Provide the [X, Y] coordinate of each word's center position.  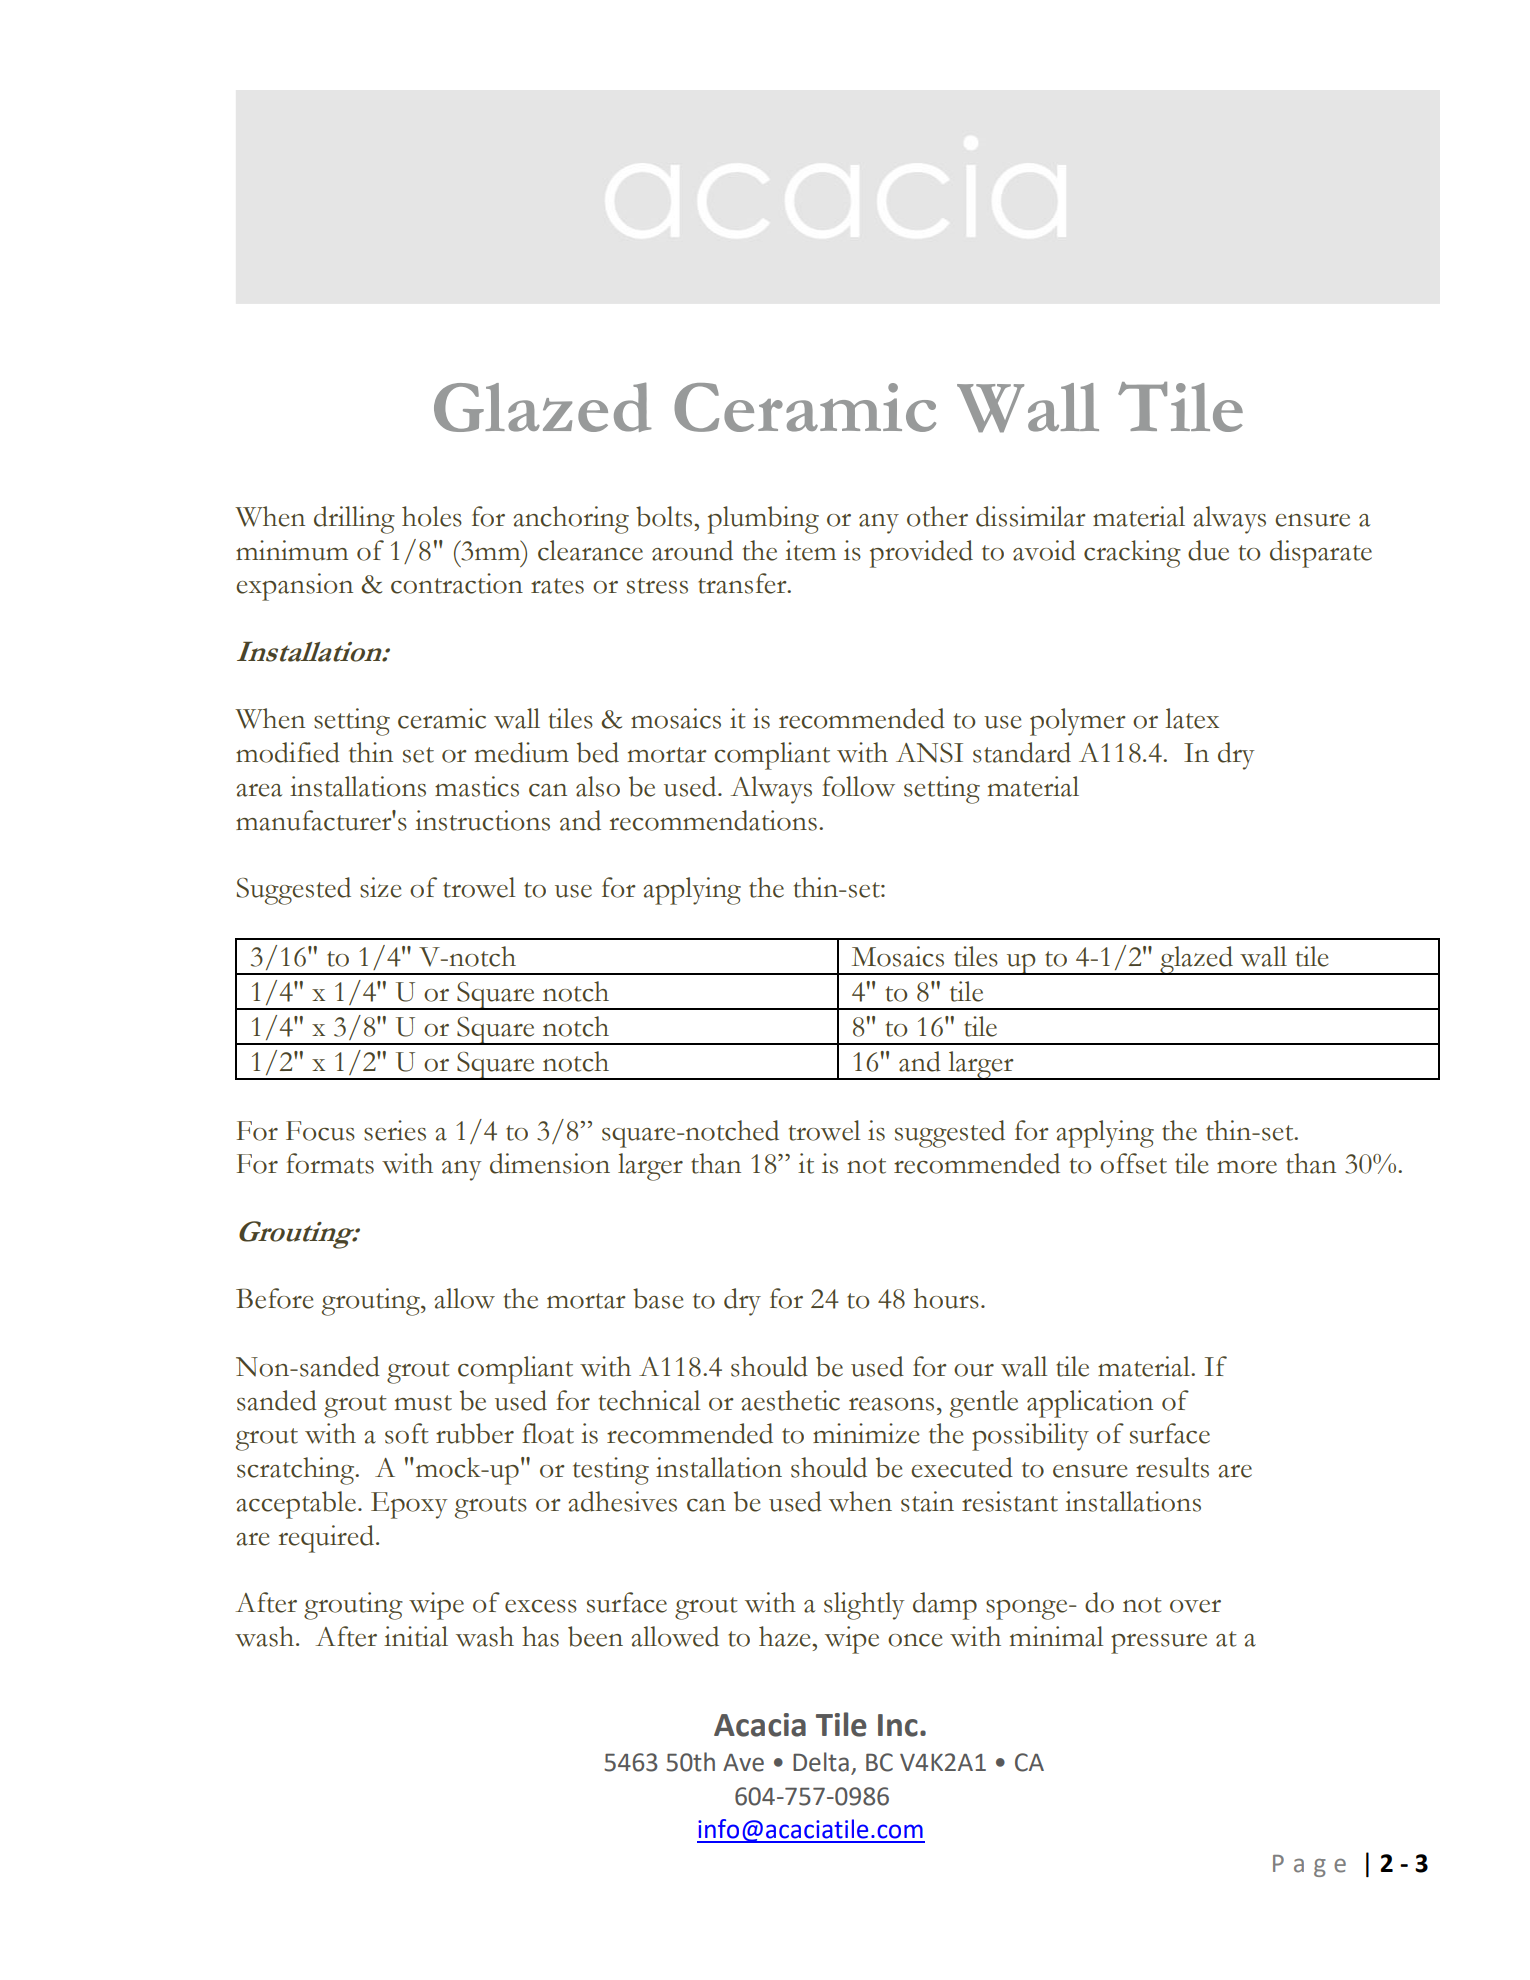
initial [416, 1636]
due [1208, 550]
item [810, 550]
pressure [1159, 1644]
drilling [354, 520]
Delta [821, 1762]
